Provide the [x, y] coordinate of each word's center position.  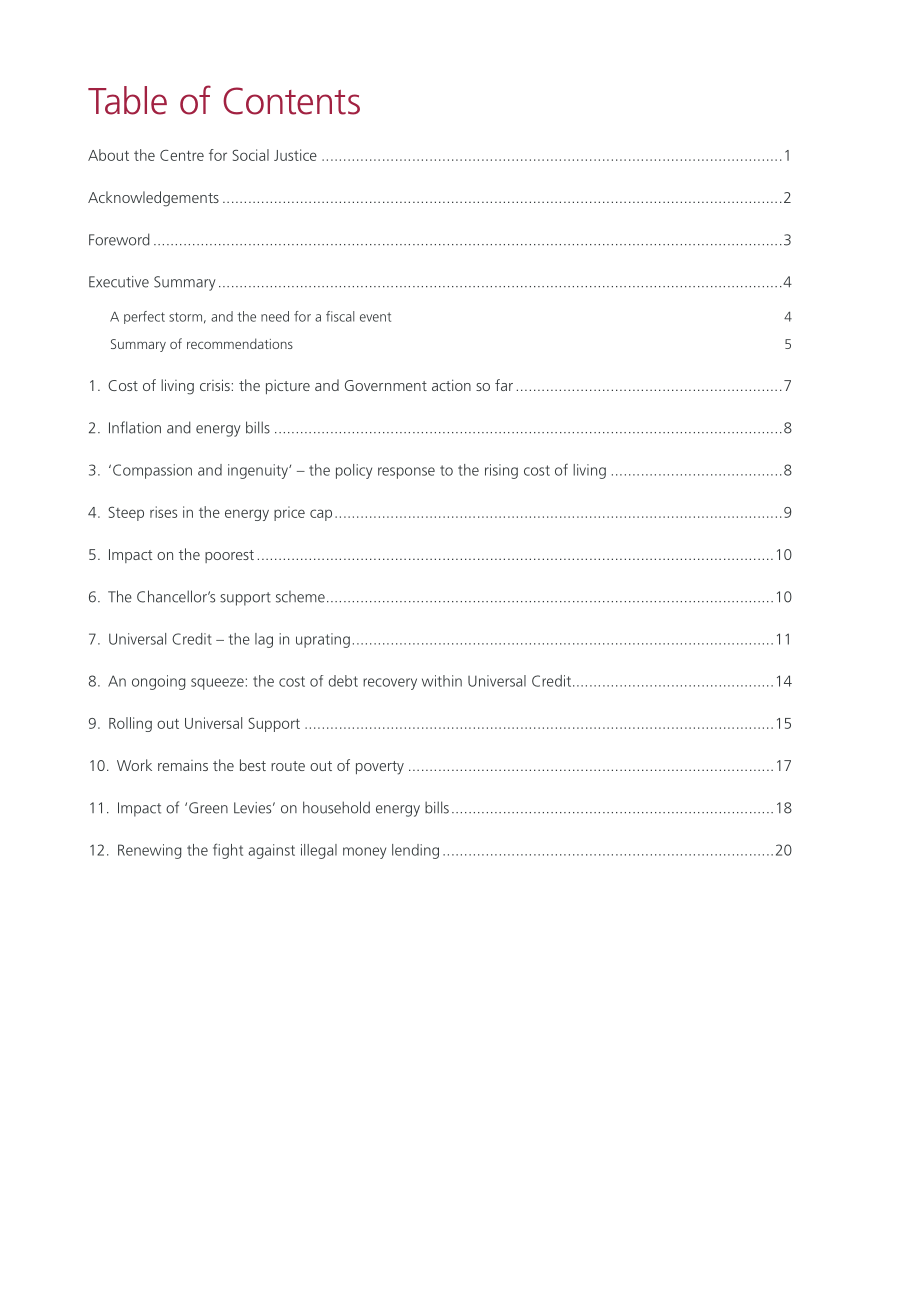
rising [501, 471]
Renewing [150, 851]
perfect [144, 317]
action [451, 385]
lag [264, 640]
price [289, 513]
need [275, 316]
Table [127, 100]
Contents [291, 101]
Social [250, 155]
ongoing [159, 682]
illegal [319, 851]
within [442, 681]
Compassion [152, 471]
